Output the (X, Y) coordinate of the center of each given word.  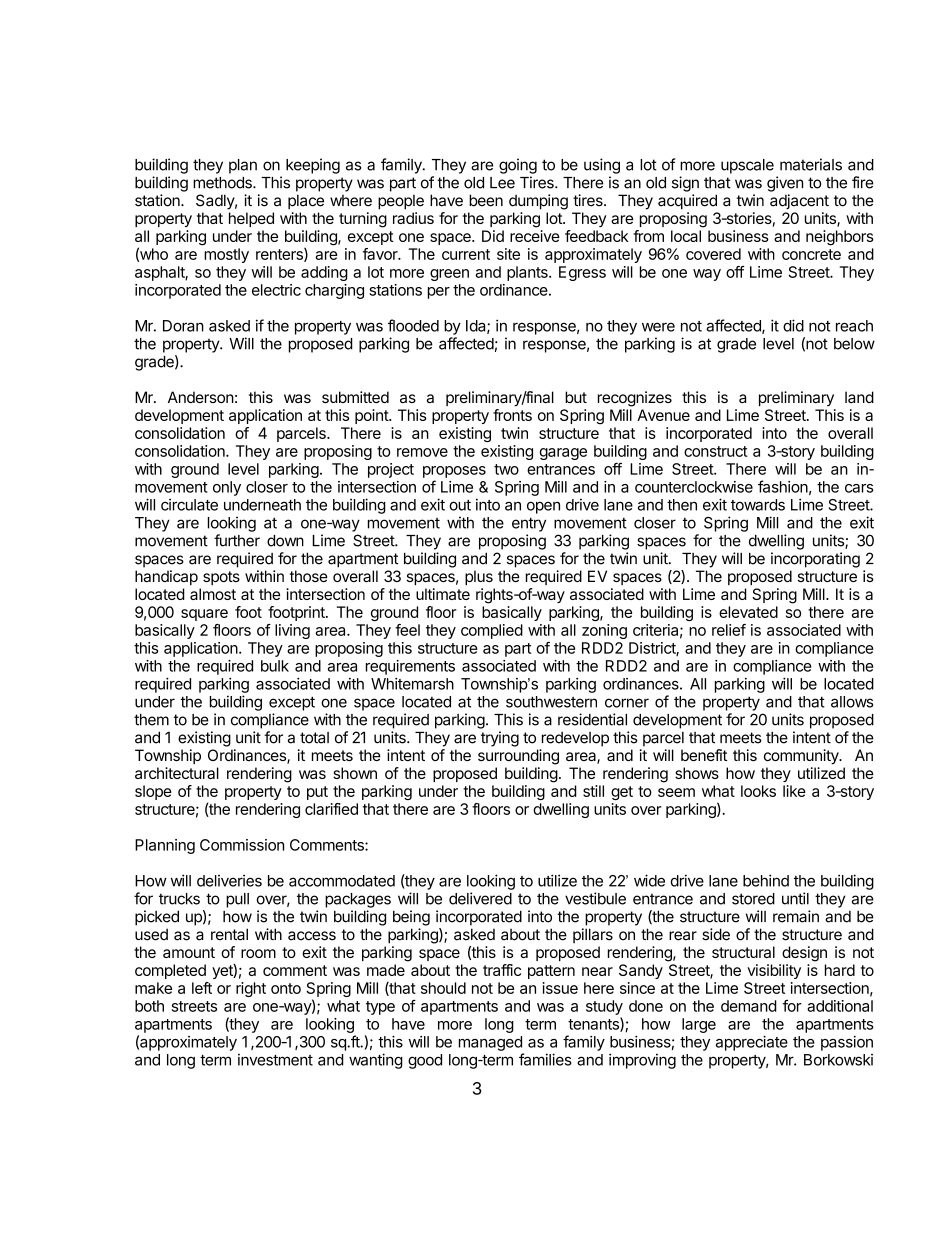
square (204, 615)
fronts (512, 415)
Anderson (201, 397)
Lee (502, 183)
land (859, 397)
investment (275, 1060)
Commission (242, 845)
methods (223, 183)
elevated (748, 612)
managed (490, 1043)
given (785, 184)
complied (492, 631)
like (794, 791)
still (593, 791)
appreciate (752, 1043)
